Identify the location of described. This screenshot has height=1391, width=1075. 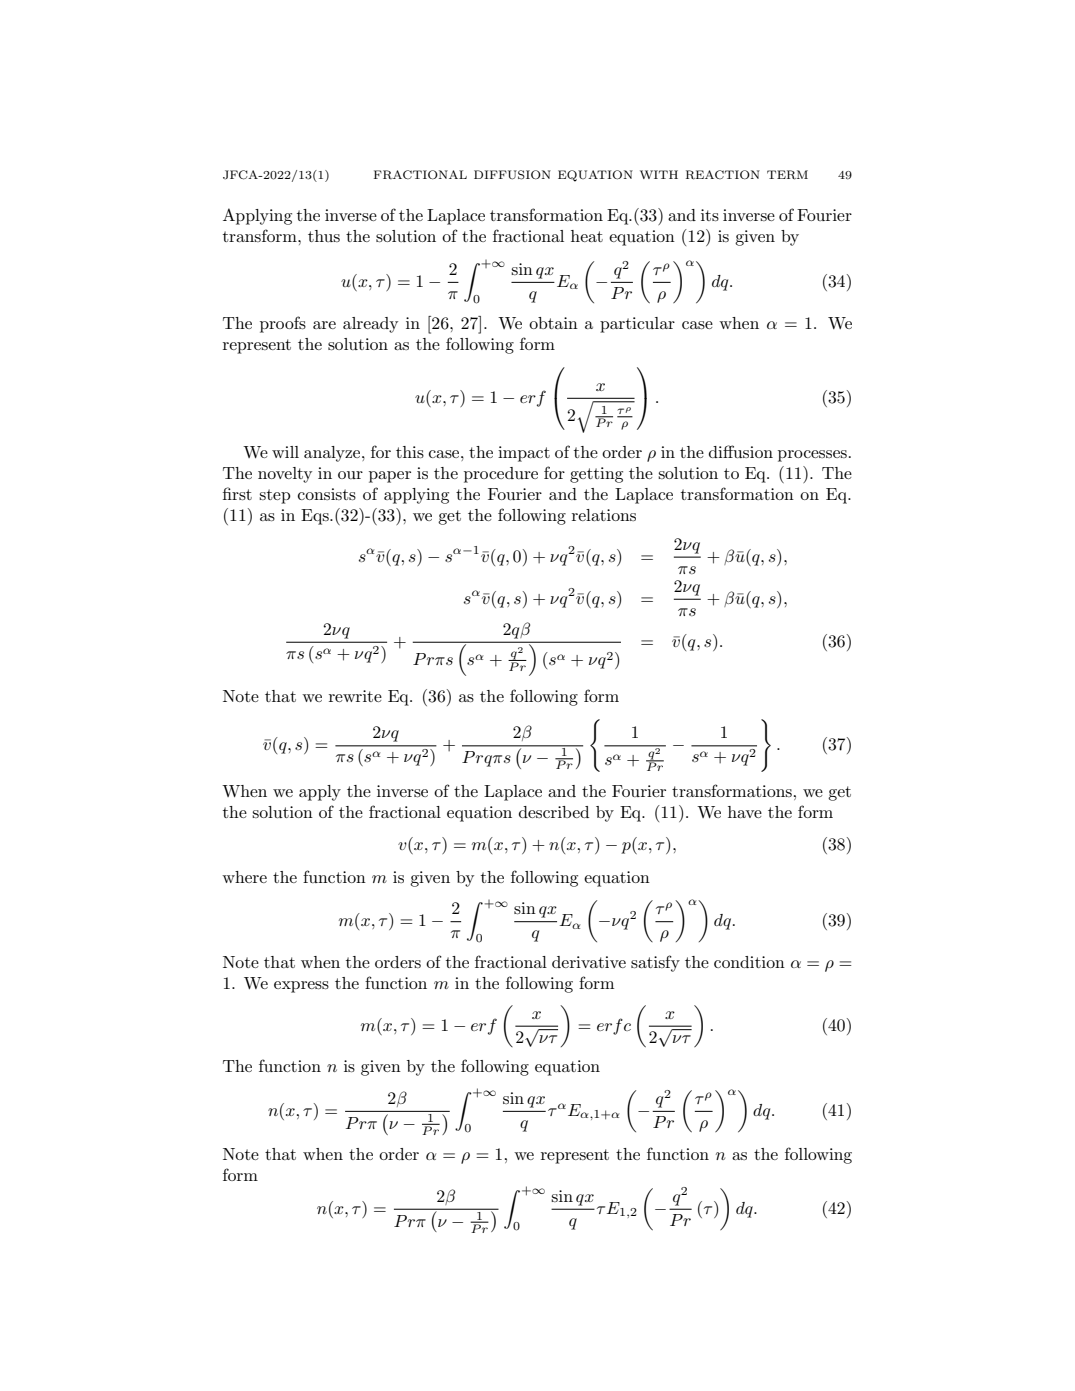
(554, 812).
